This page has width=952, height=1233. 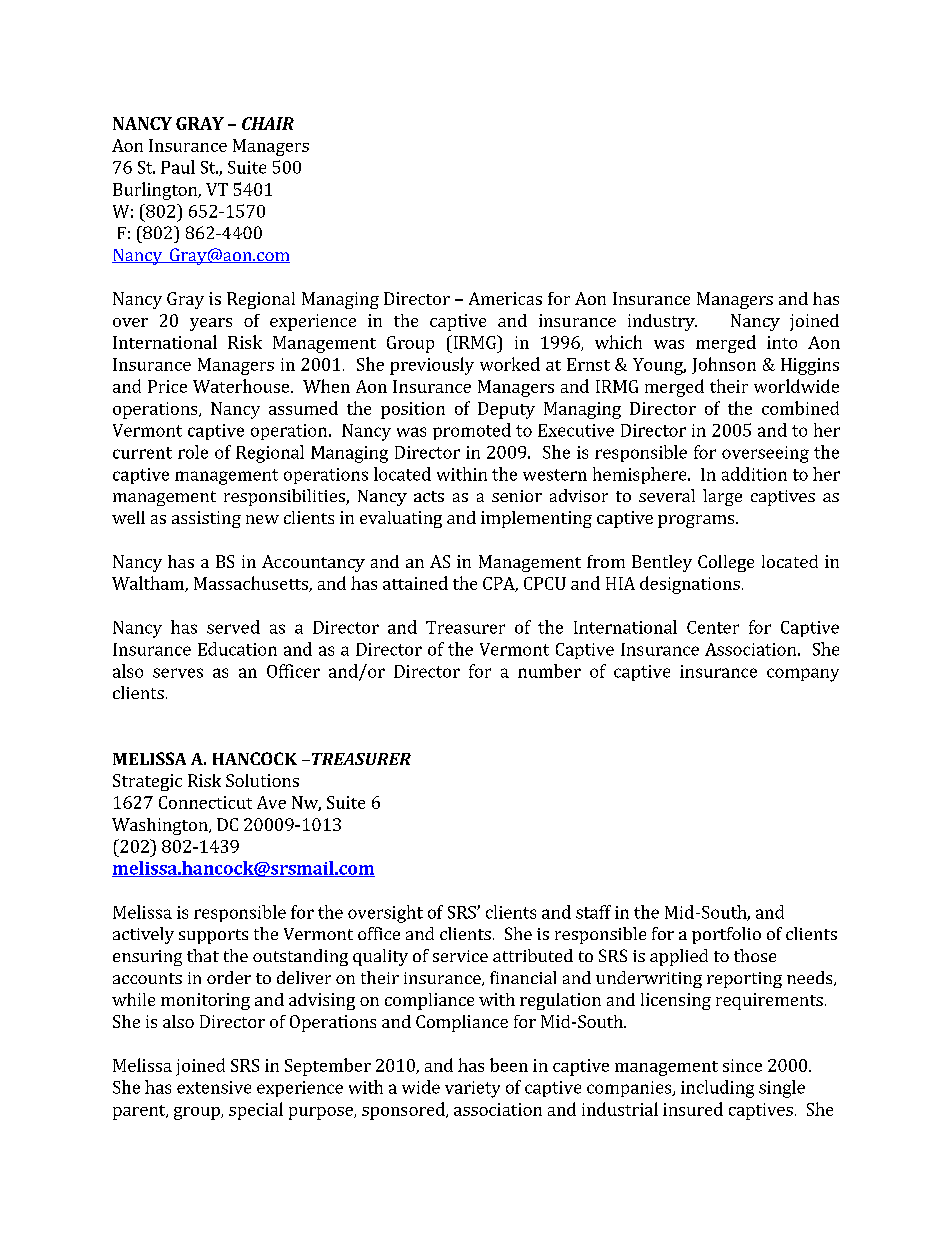 I want to click on Center, so click(x=713, y=627).
